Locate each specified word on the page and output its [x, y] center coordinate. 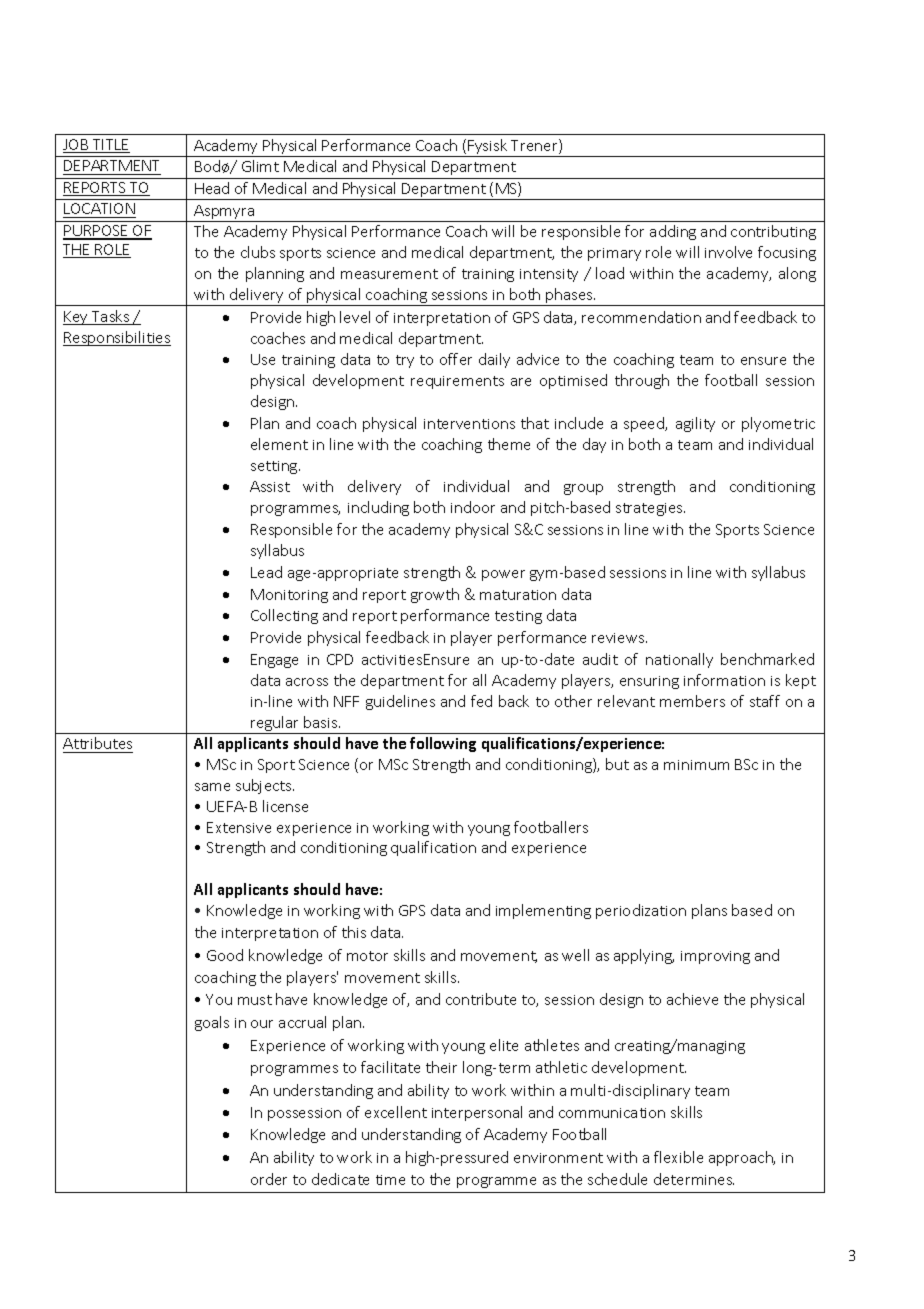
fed [481, 701]
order [269, 1179]
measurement [389, 274]
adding [673, 232]
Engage [274, 661]
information [724, 680]
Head [212, 188]
